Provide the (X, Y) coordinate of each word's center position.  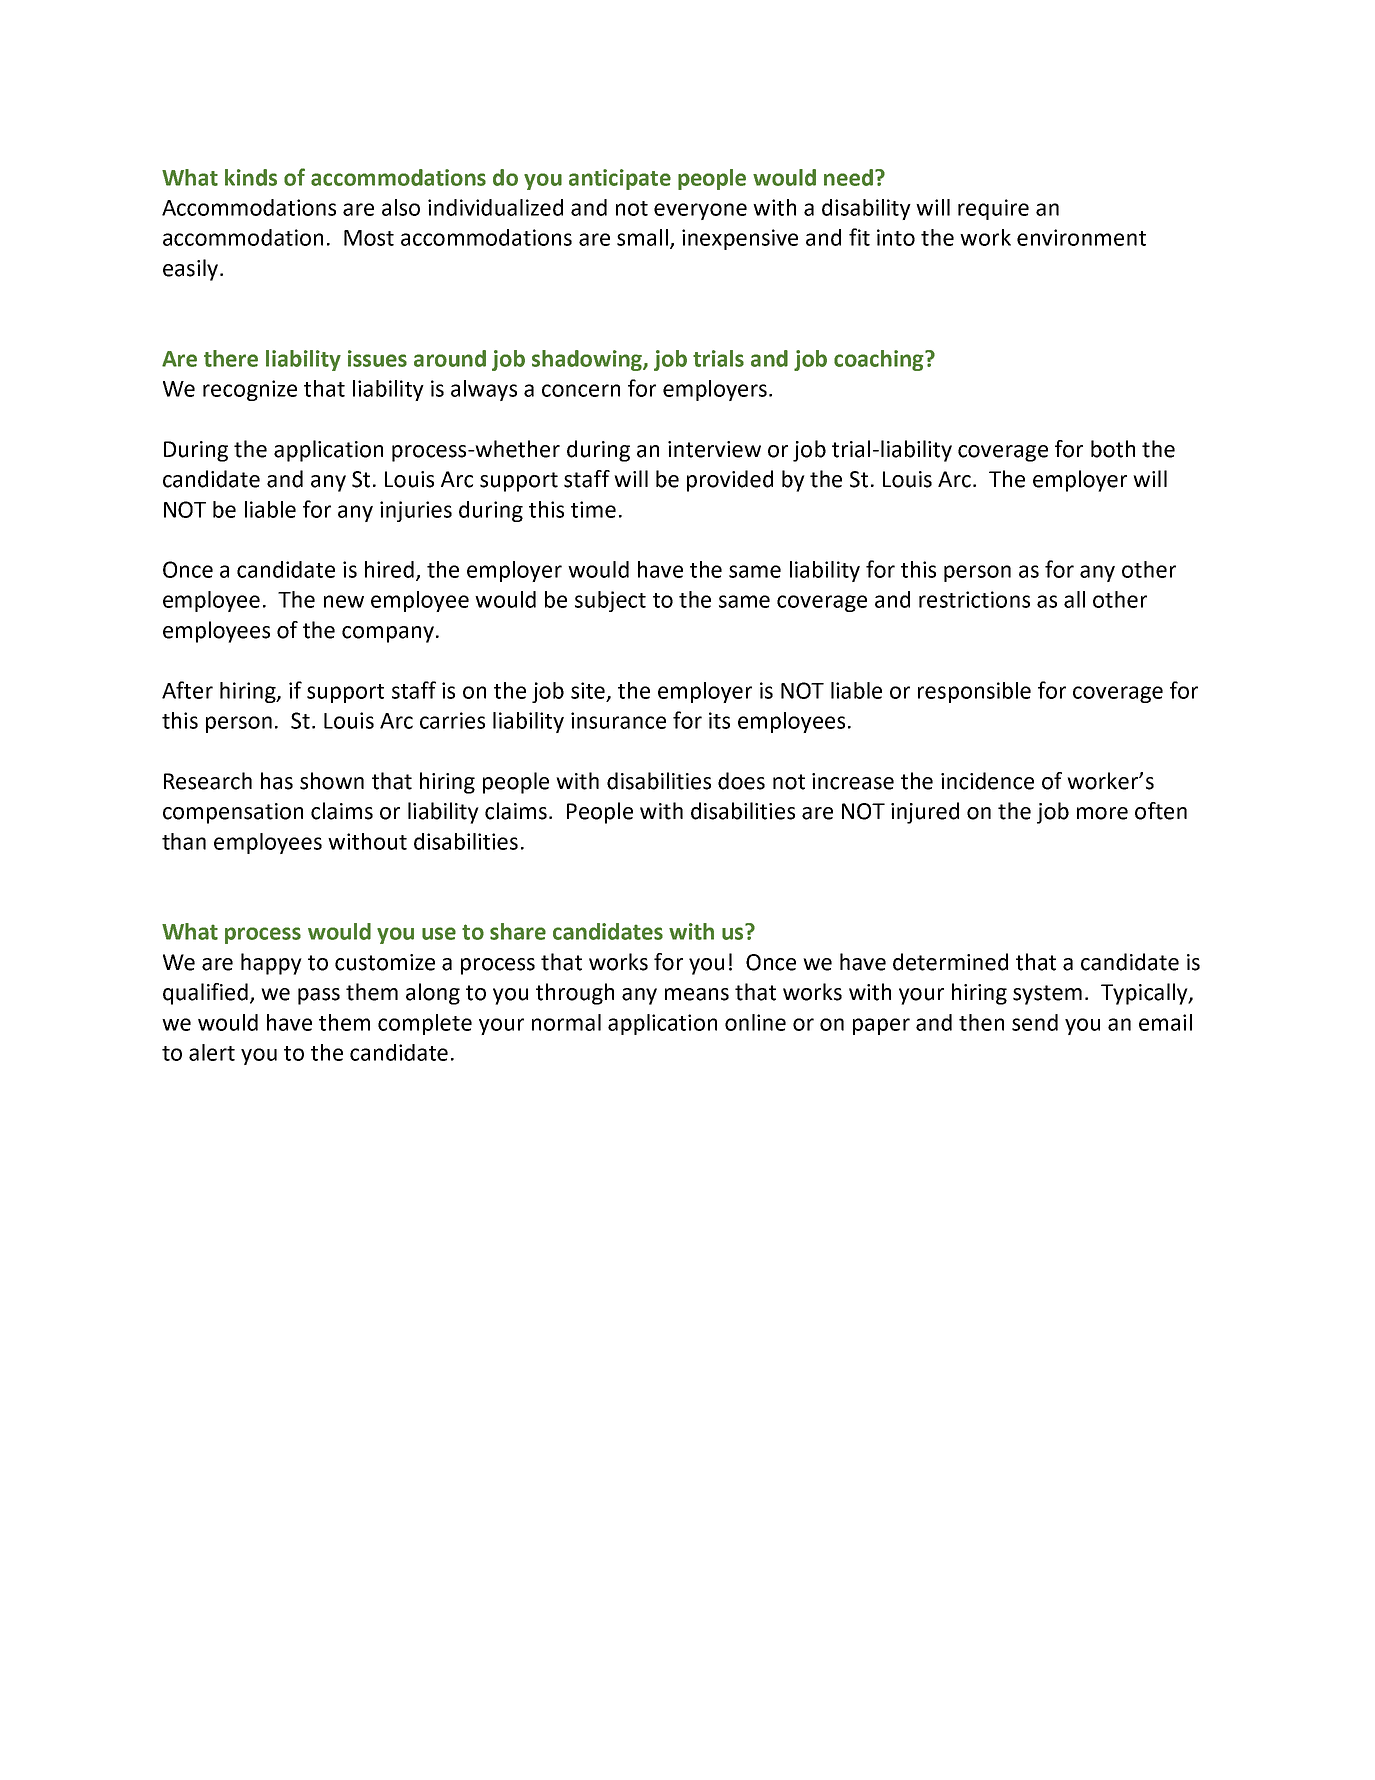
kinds (251, 177)
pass (319, 996)
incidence (987, 781)
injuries (416, 511)
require (993, 209)
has (277, 781)
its (719, 720)
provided (730, 481)
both (1113, 449)
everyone (700, 211)
